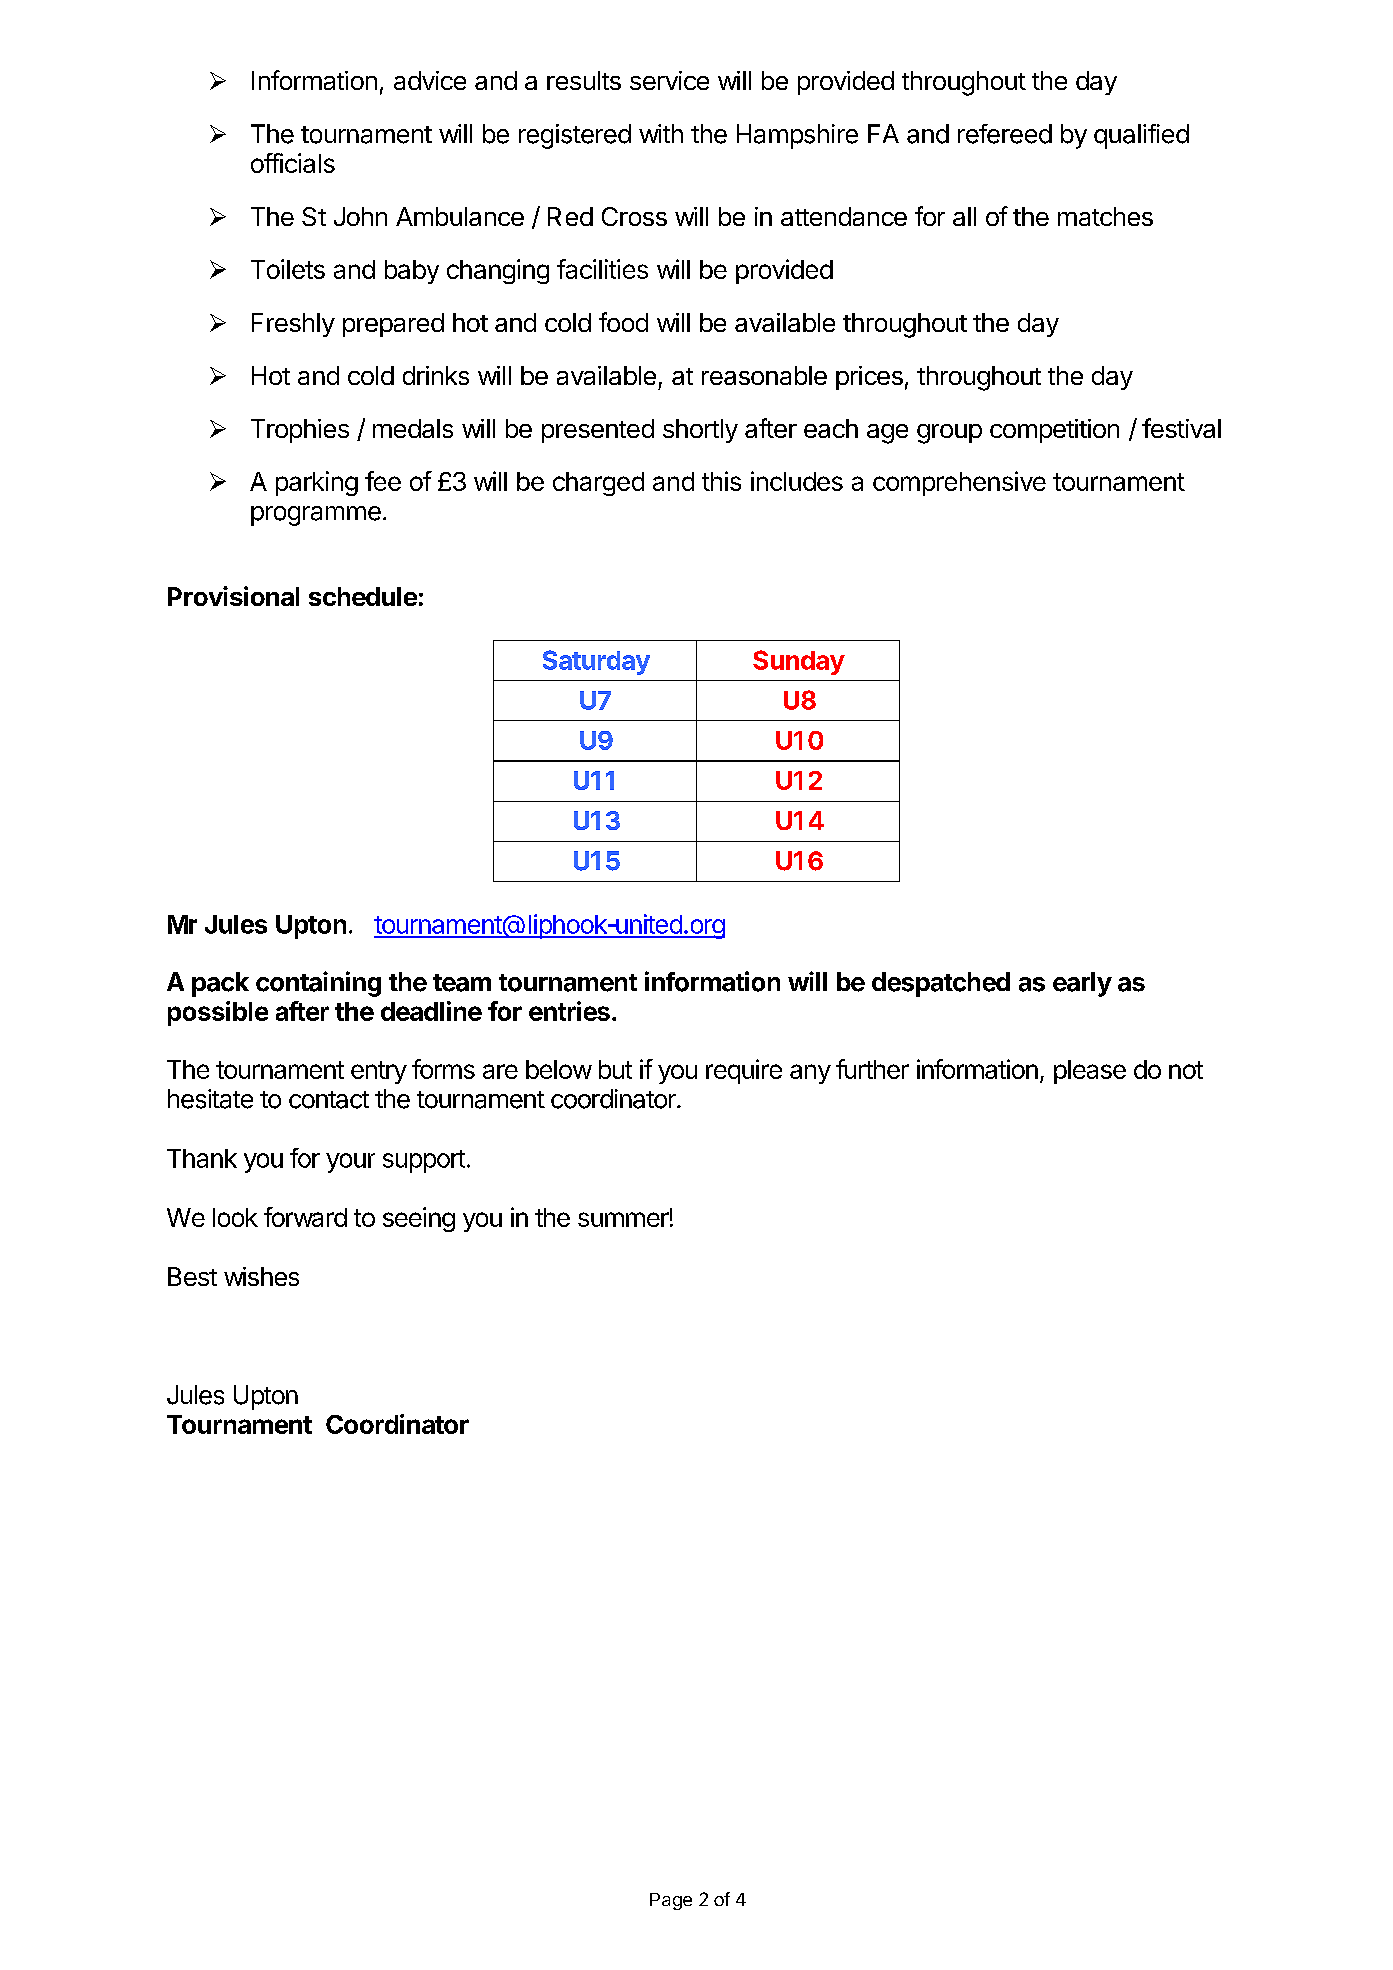 The image size is (1393, 1970). I want to click on officials, so click(293, 163).
